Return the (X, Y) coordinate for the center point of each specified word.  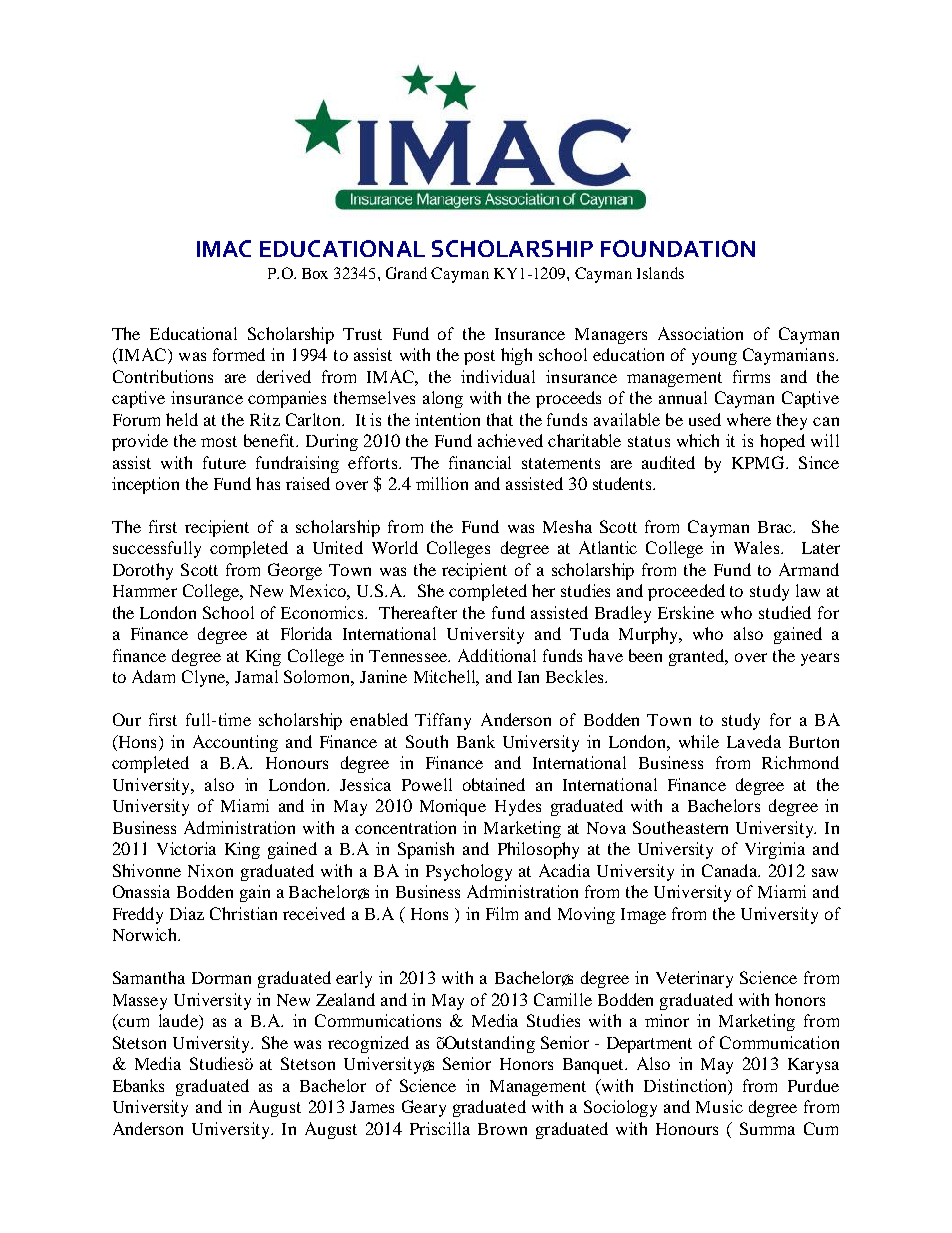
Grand (406, 273)
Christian (243, 913)
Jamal (256, 676)
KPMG (759, 462)
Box (315, 273)
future (224, 462)
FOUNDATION (678, 248)
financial (480, 462)
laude (179, 1022)
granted (698, 657)
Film (502, 913)
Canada (730, 870)
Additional (497, 655)
